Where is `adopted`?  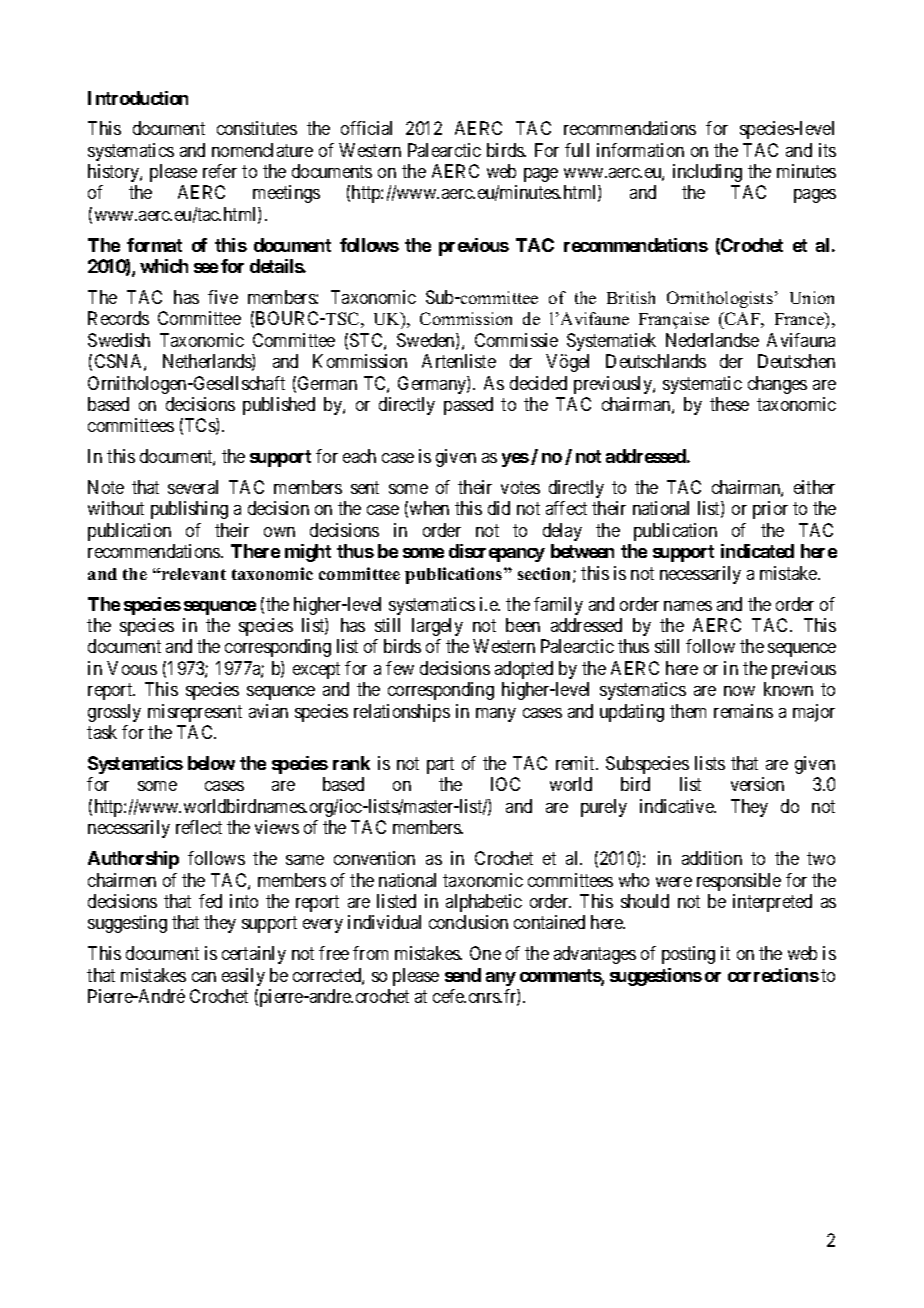 adopted is located at coordinates (524, 670).
